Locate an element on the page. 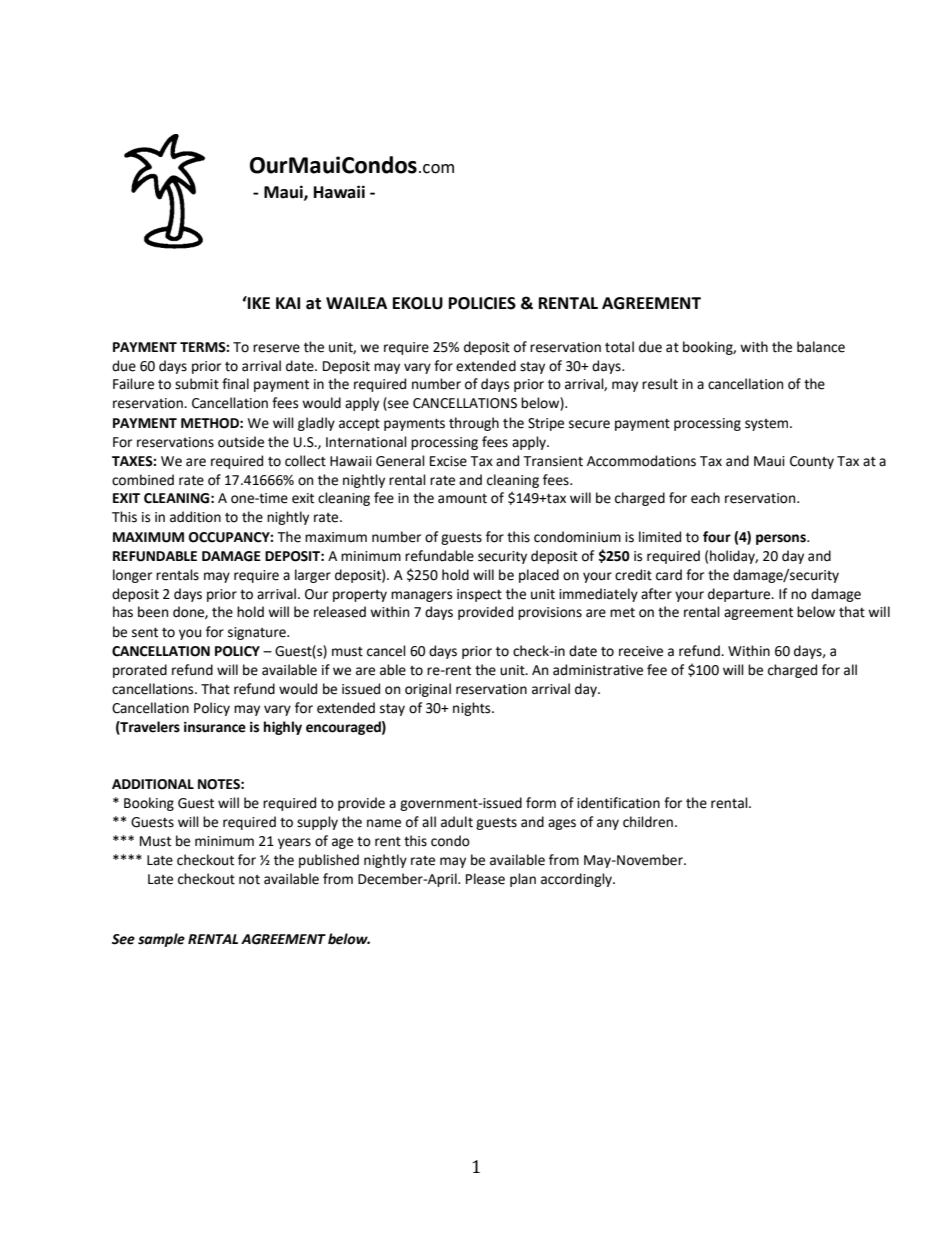  departure is located at coordinates (740, 595).
